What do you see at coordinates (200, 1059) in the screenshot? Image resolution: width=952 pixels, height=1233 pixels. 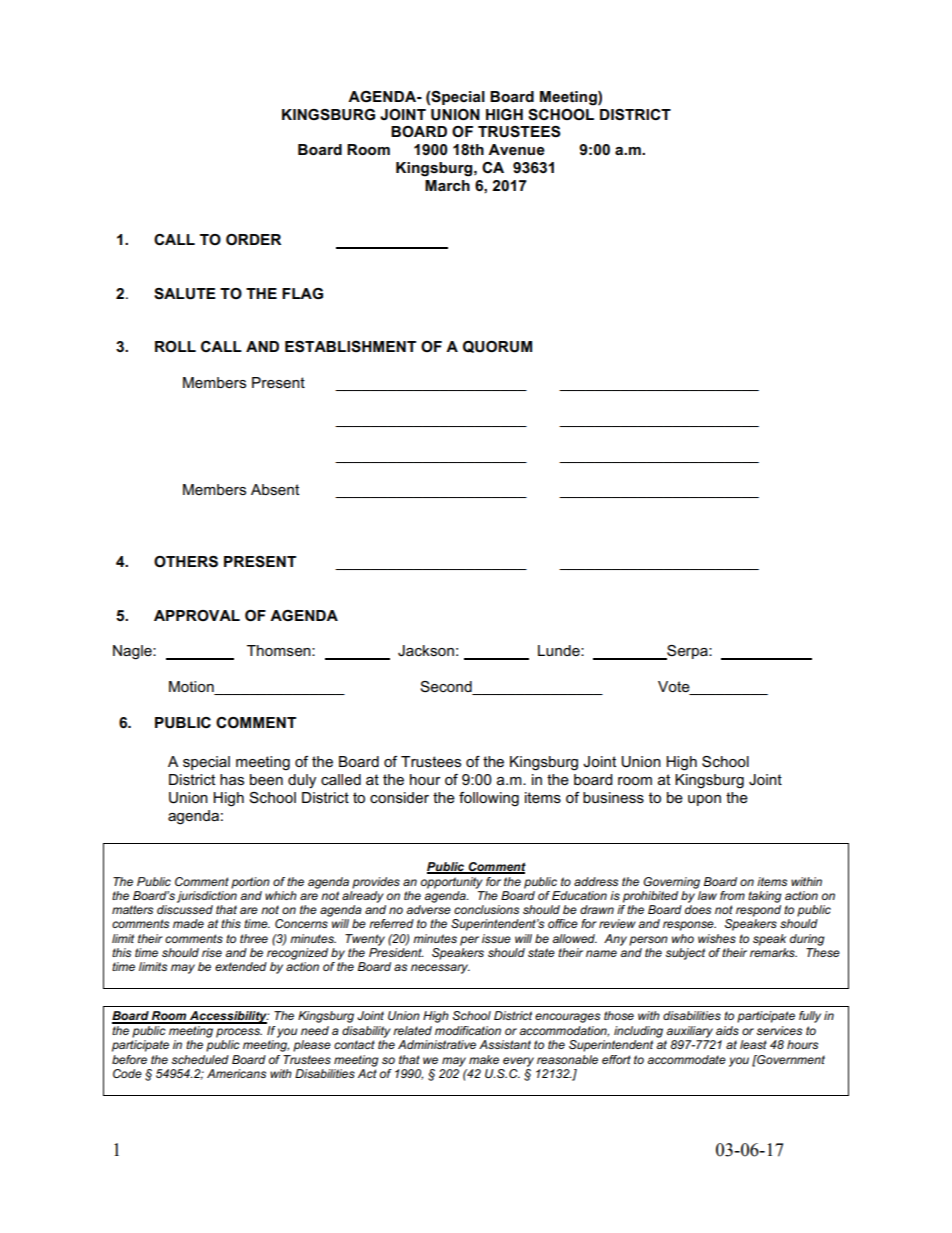 I see `scheduled` at bounding box center [200, 1059].
